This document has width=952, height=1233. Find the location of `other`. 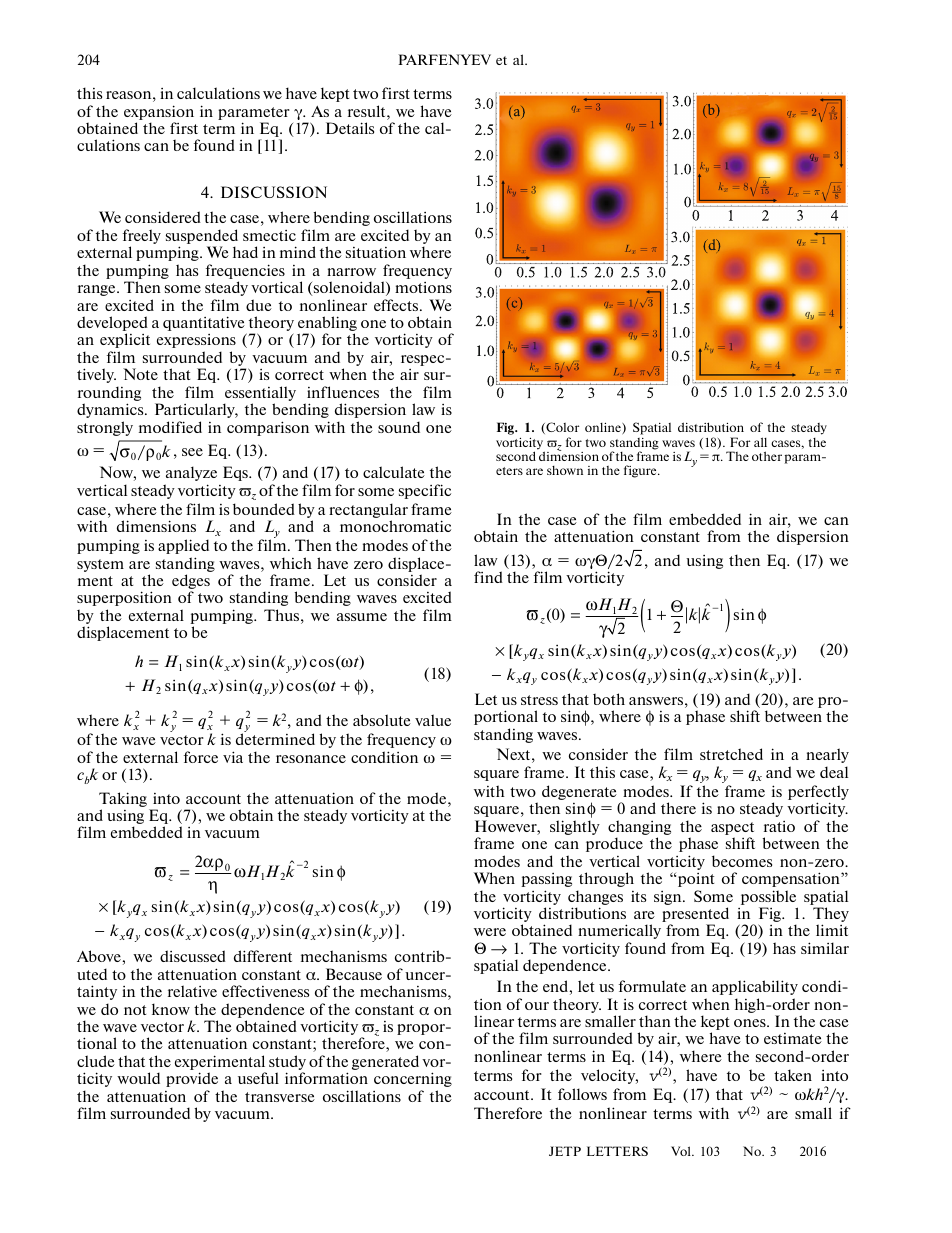

other is located at coordinates (767, 456).
